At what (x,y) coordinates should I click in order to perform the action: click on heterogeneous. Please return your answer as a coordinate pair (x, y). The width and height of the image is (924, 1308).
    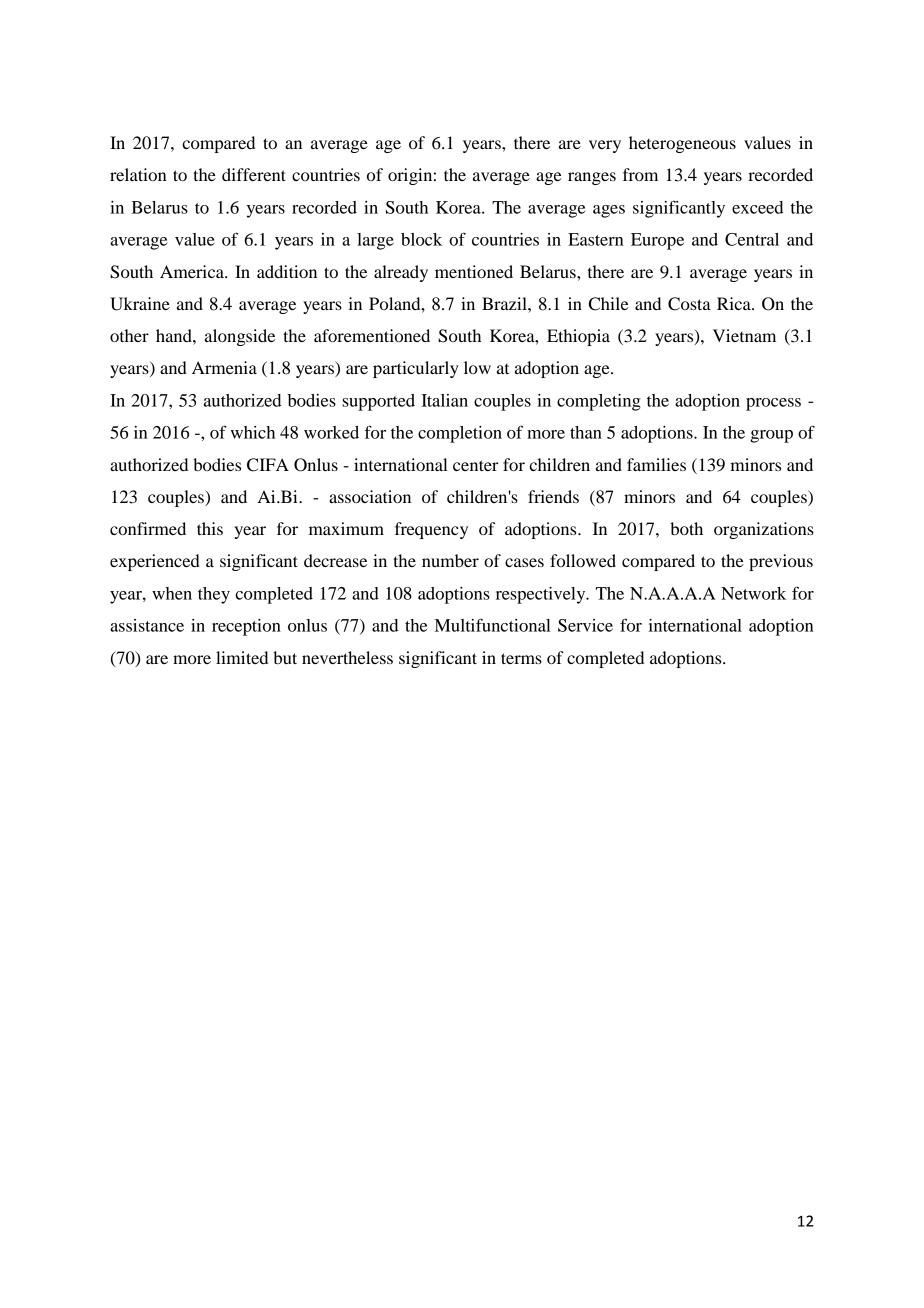
    Looking at the image, I should click on (682, 144).
